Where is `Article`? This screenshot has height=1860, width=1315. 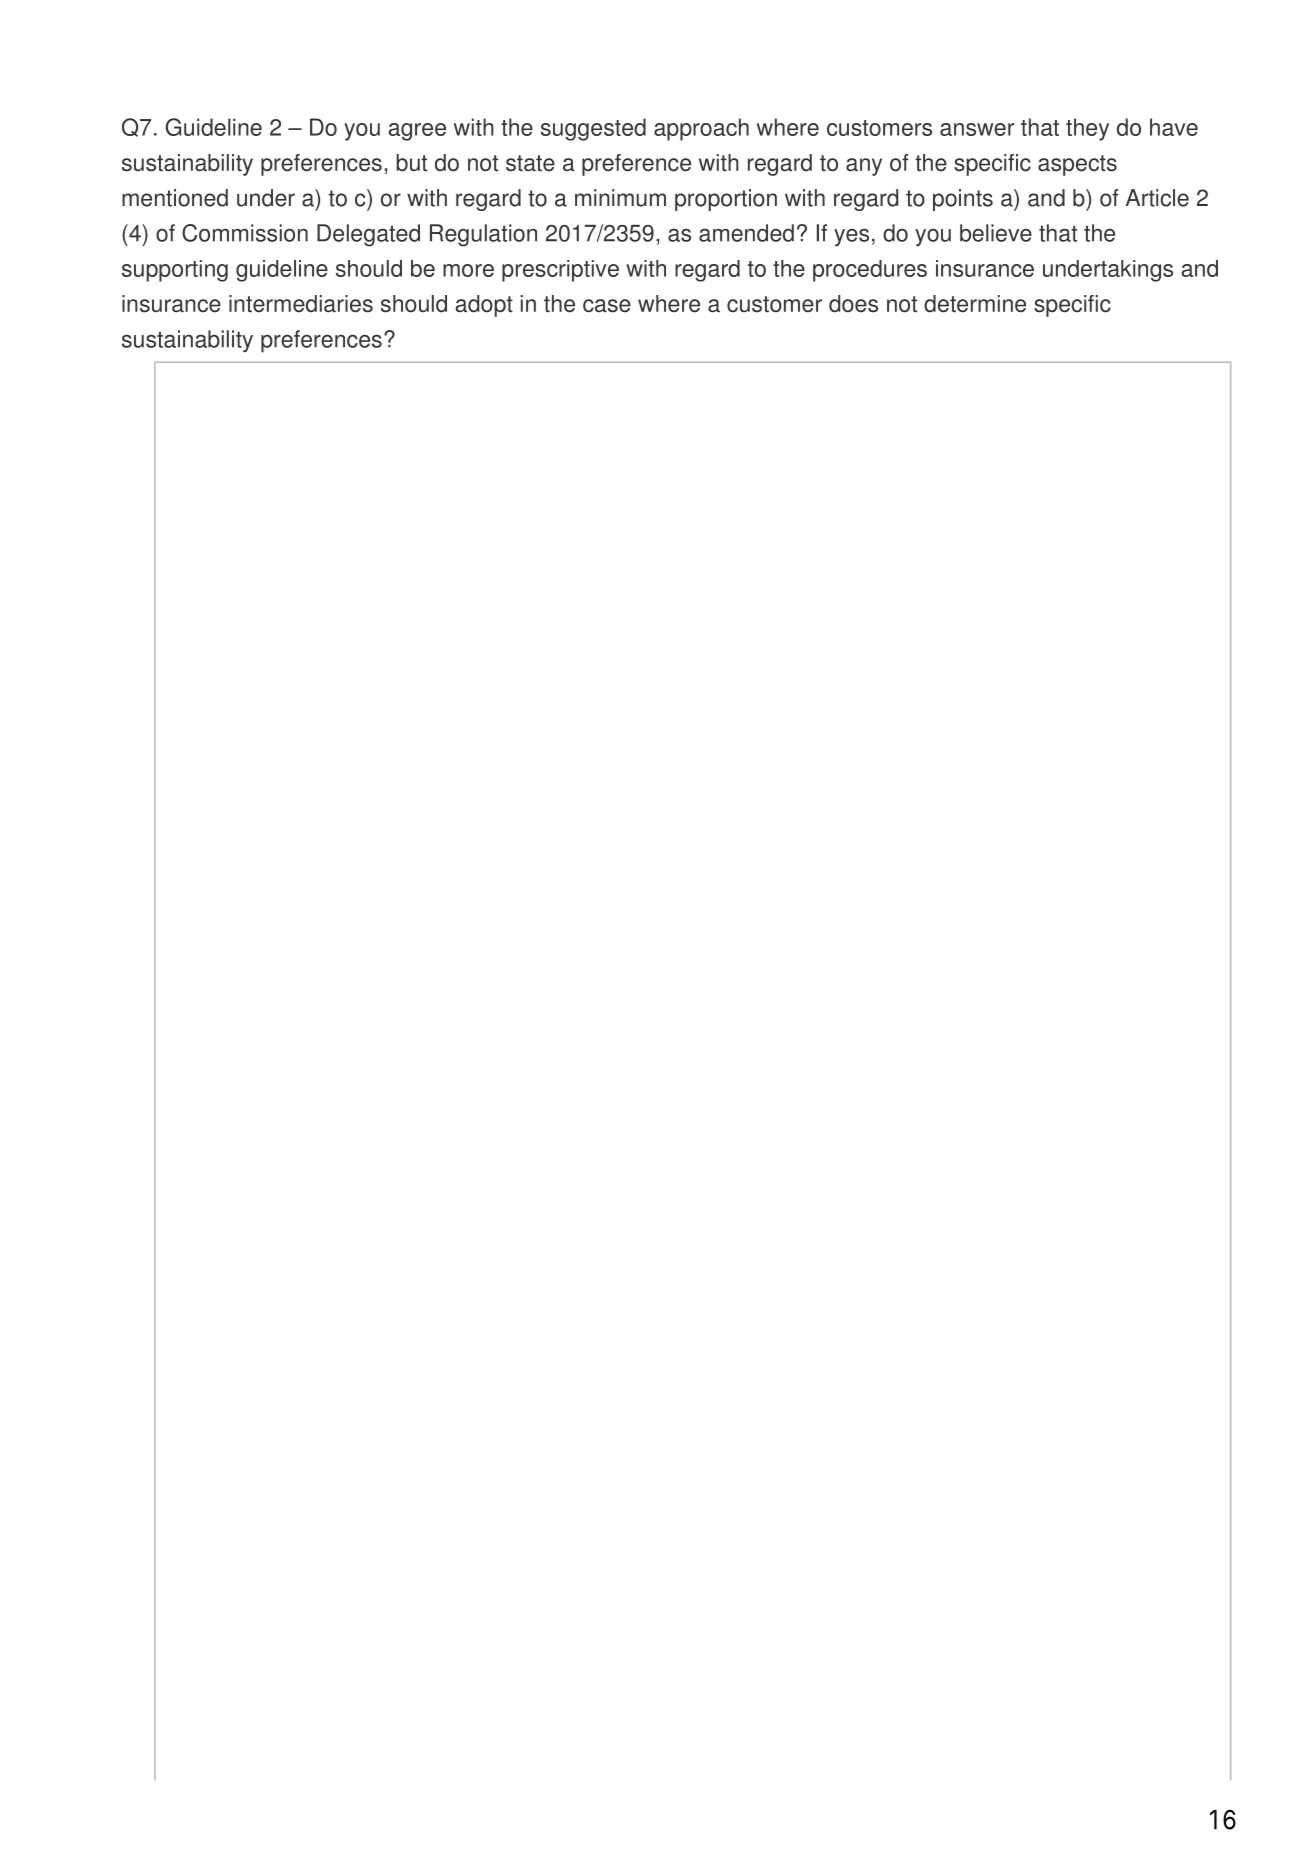
Article is located at coordinates (1157, 198).
